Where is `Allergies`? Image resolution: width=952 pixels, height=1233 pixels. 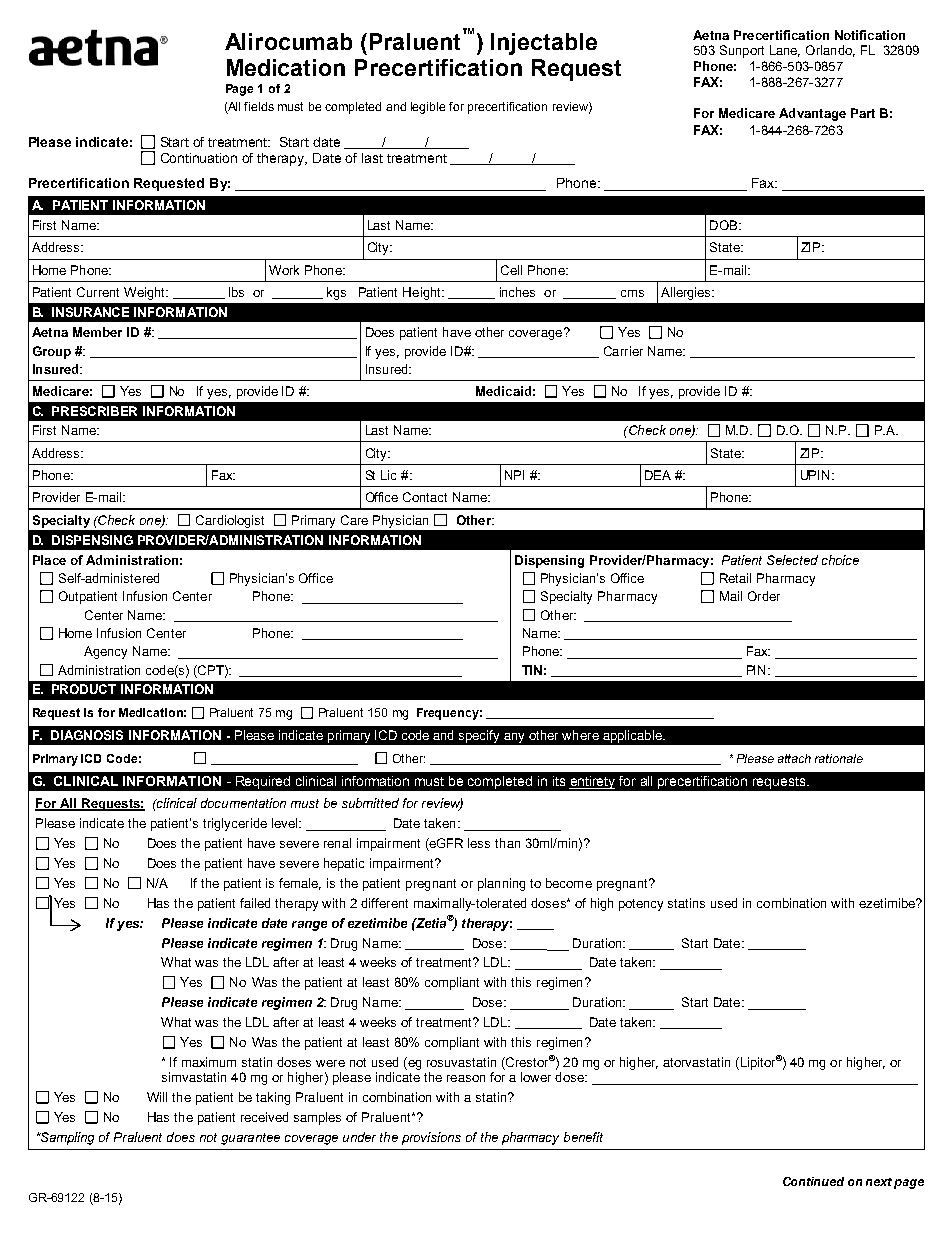 Allergies is located at coordinates (687, 293).
